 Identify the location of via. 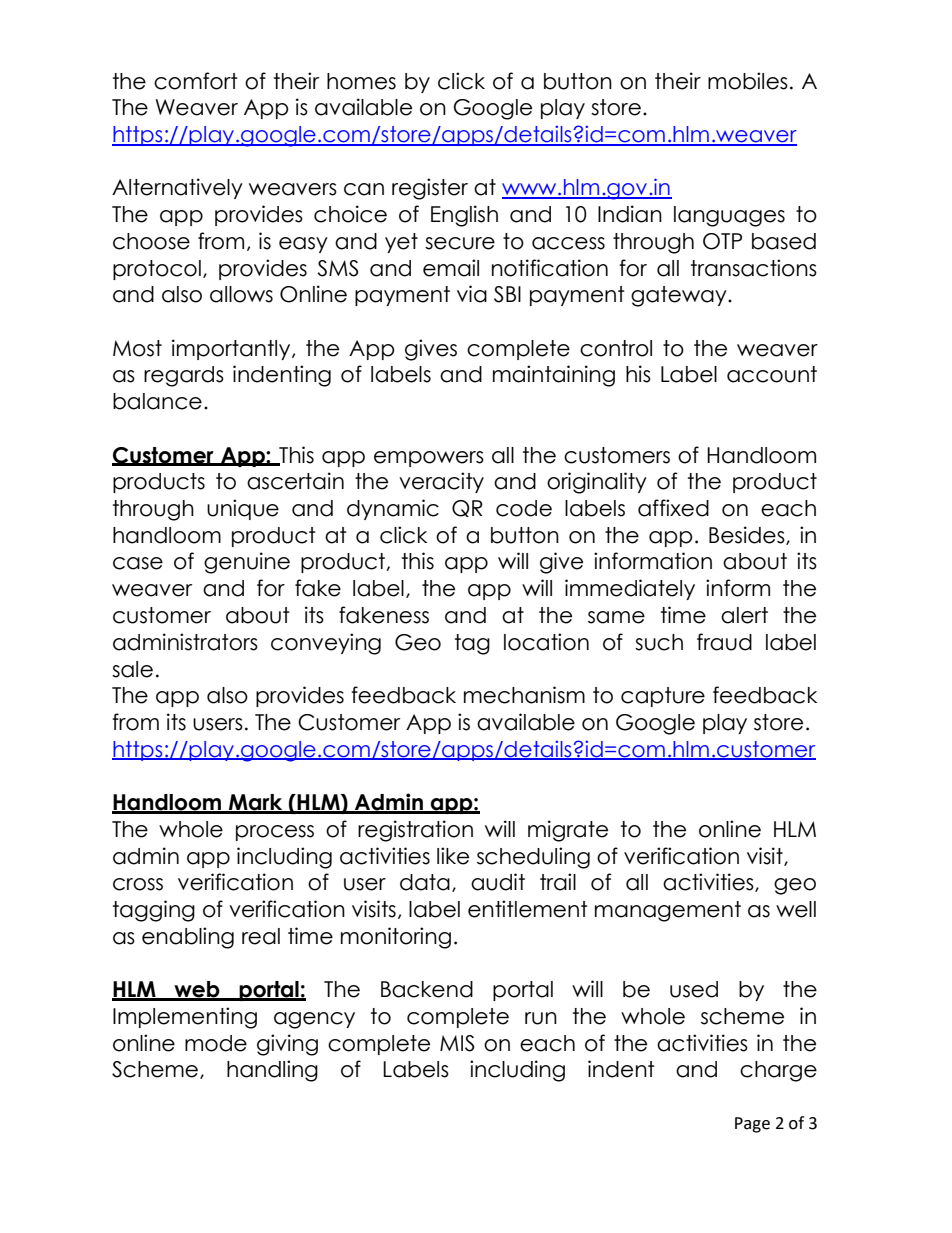
(472, 294).
